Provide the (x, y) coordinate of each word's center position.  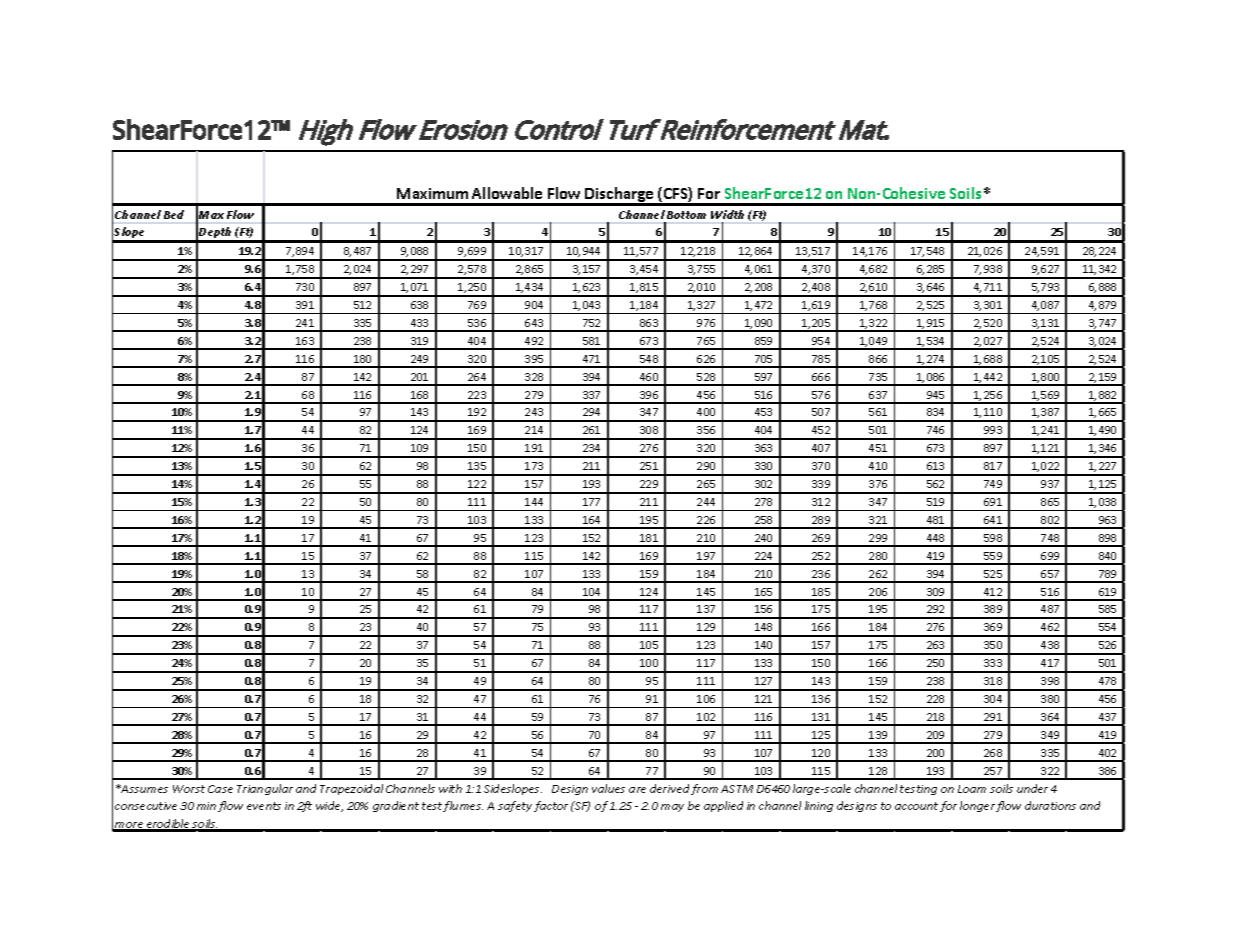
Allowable (507, 193)
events (264, 806)
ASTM (737, 789)
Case (220, 789)
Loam (972, 789)
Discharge (619, 196)
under (1032, 788)
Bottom (686, 215)
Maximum (432, 193)
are (637, 790)
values (608, 788)
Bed (174, 214)
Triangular (265, 789)
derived (669, 788)
